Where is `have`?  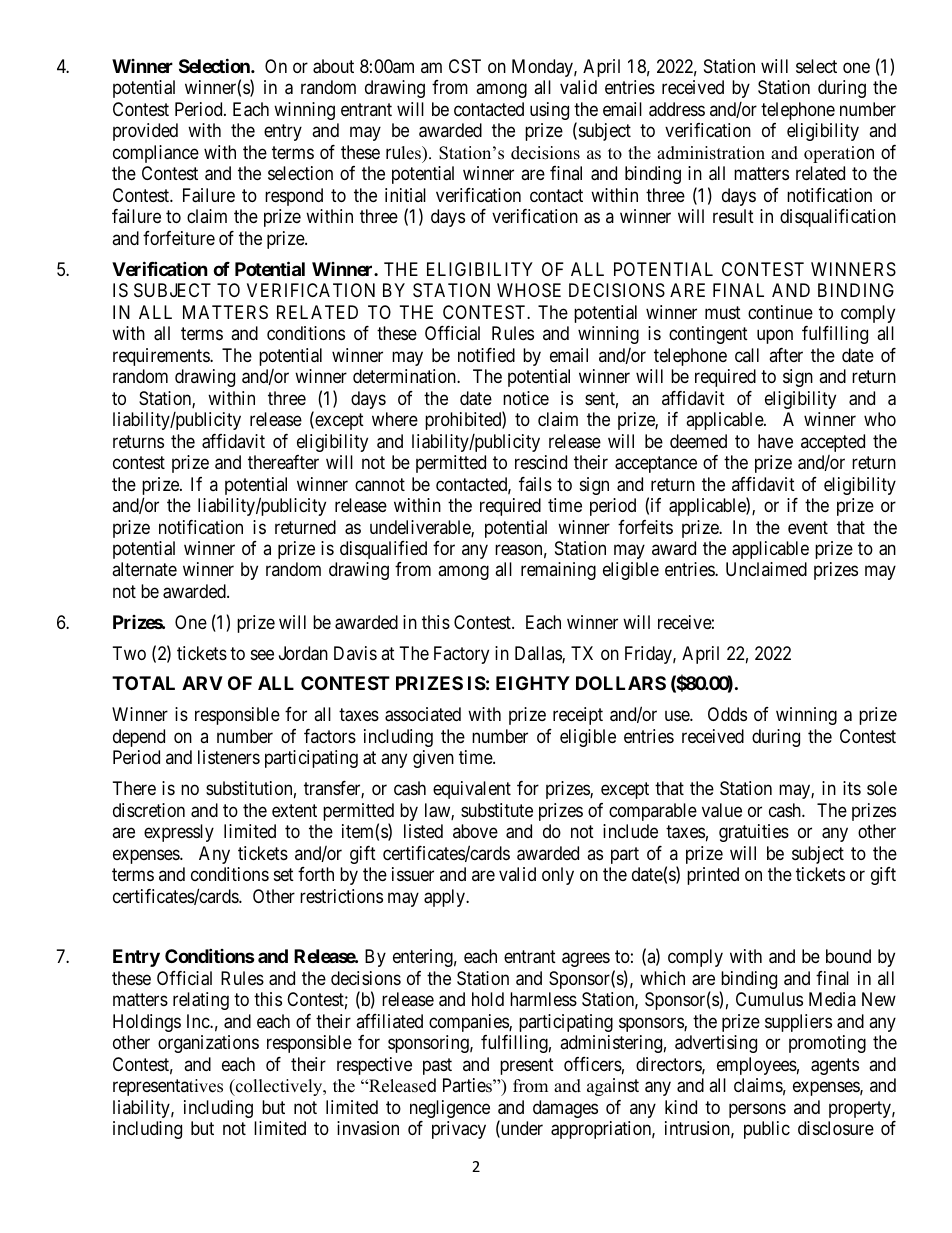 have is located at coordinates (775, 441).
